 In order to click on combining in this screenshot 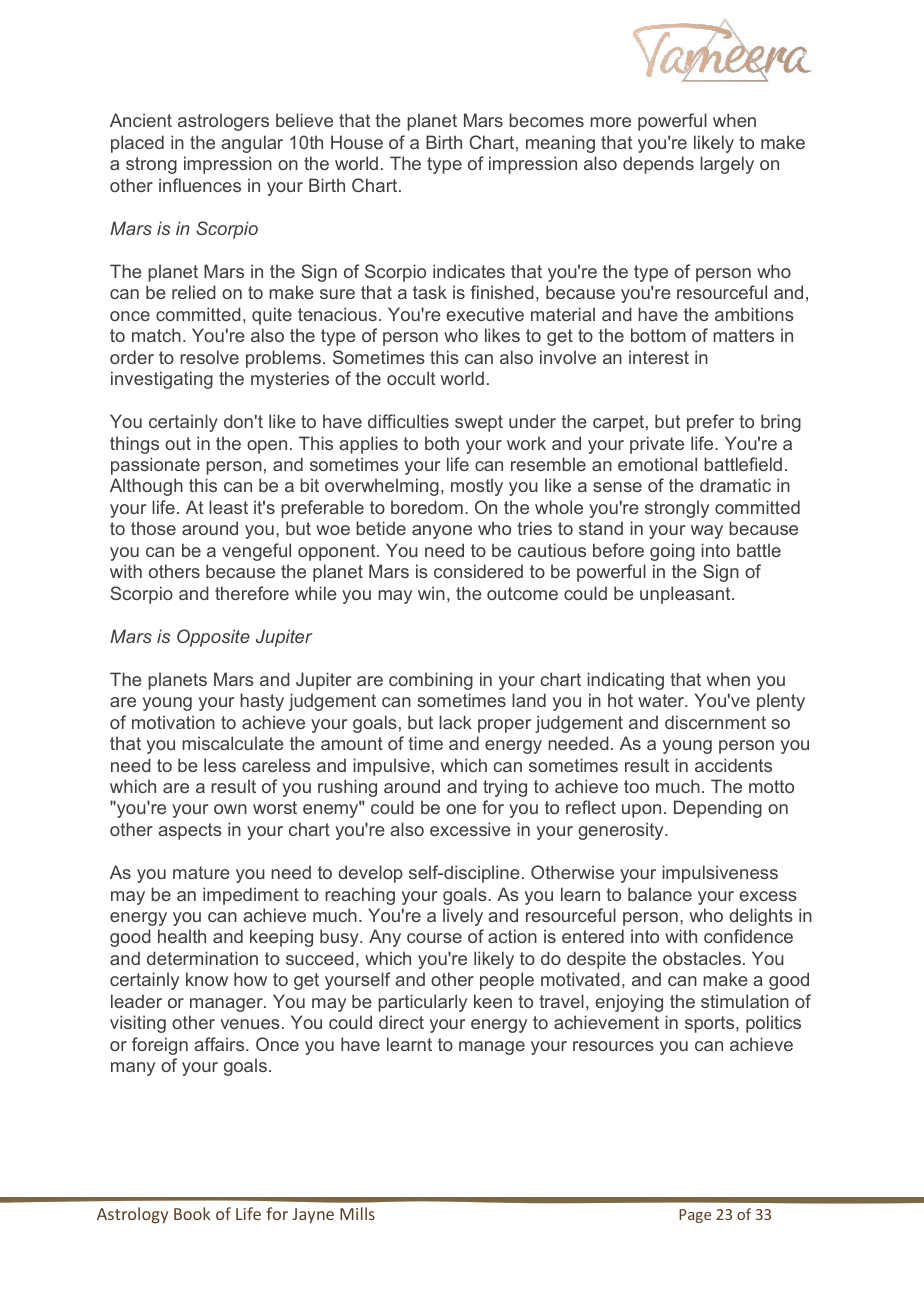, I will do `click(431, 681)`.
